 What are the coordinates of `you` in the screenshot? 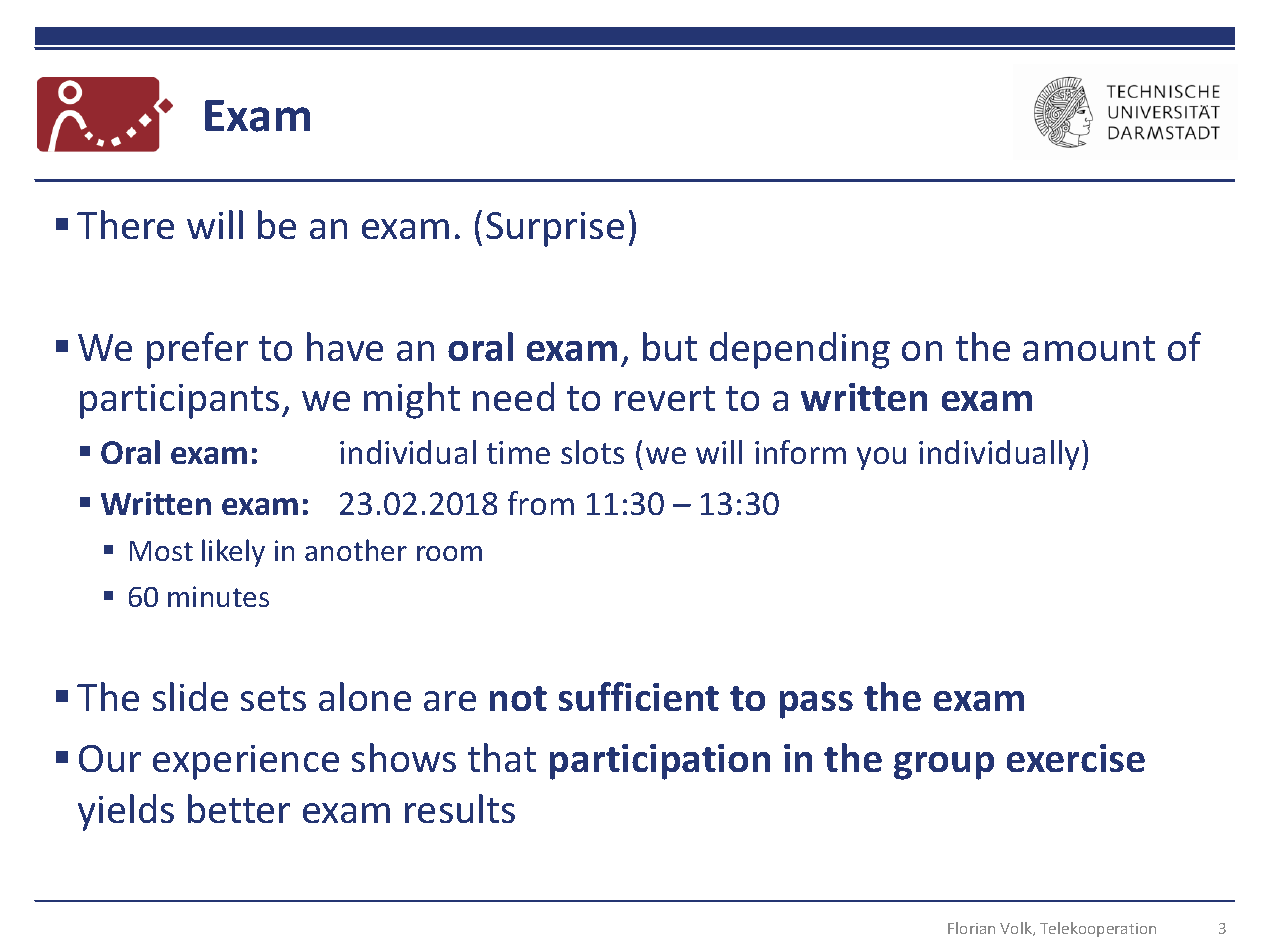 It's located at (881, 458).
